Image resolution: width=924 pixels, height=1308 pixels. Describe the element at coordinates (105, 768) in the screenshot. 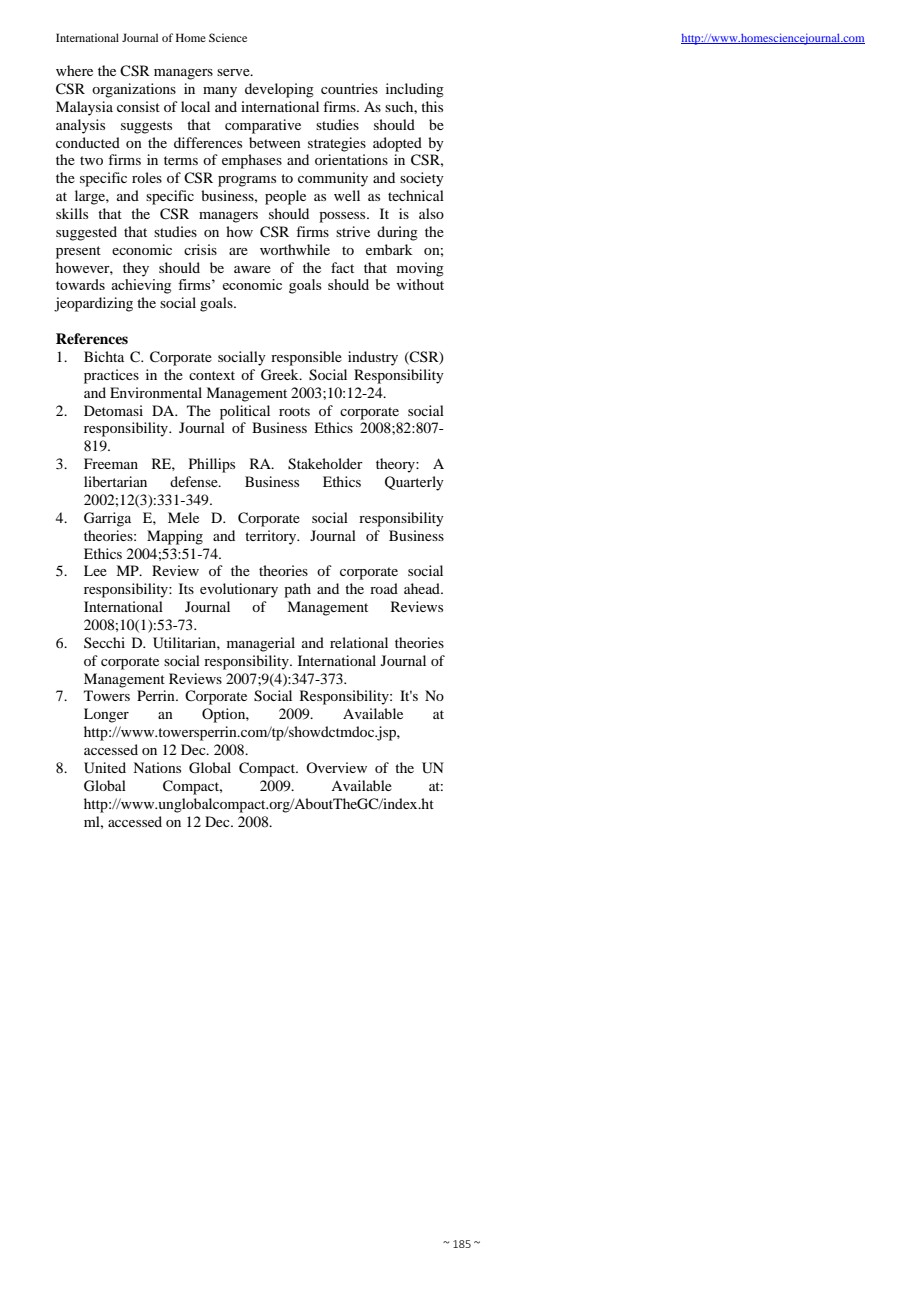

I see `United` at that location.
